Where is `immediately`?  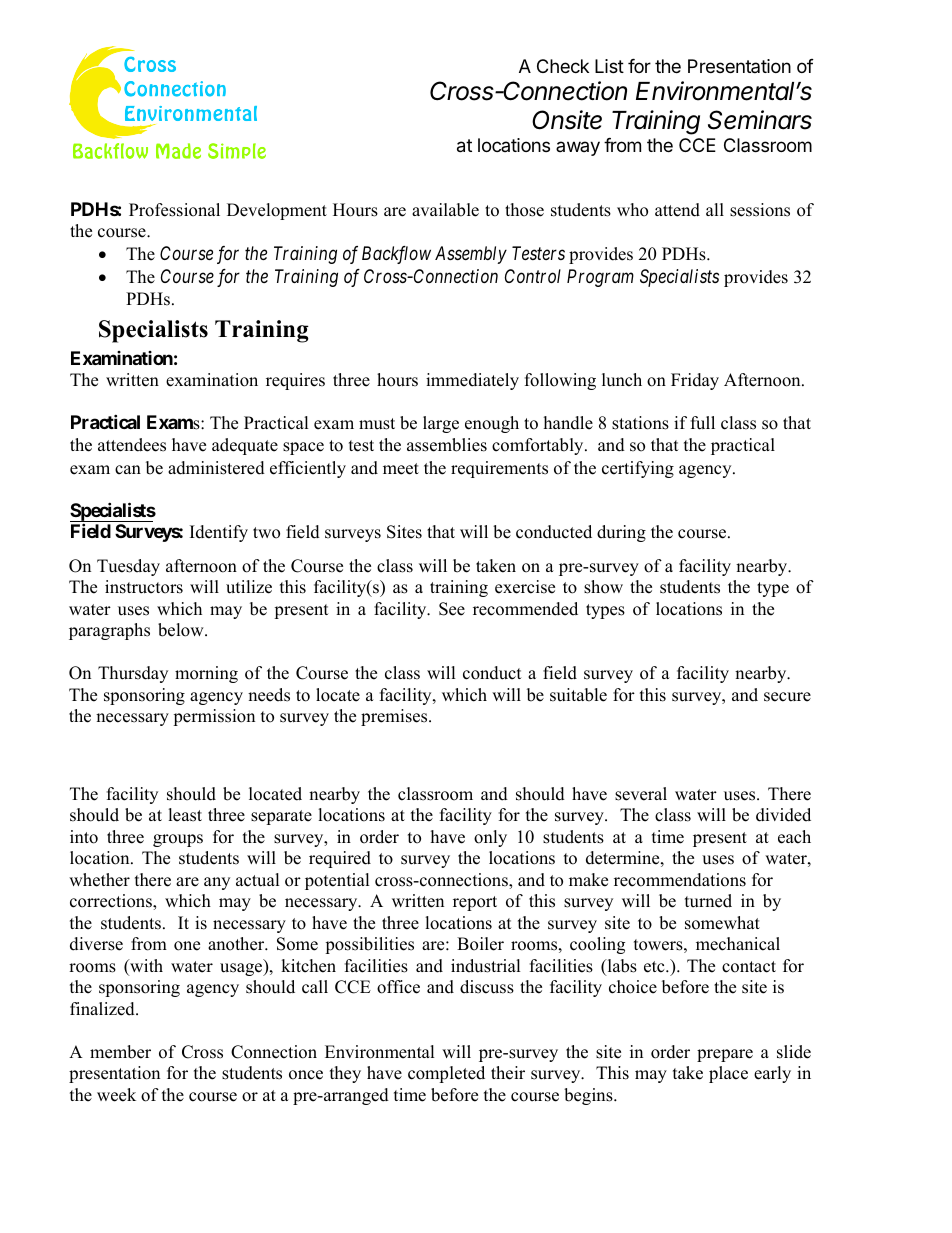
immediately is located at coordinates (472, 381).
